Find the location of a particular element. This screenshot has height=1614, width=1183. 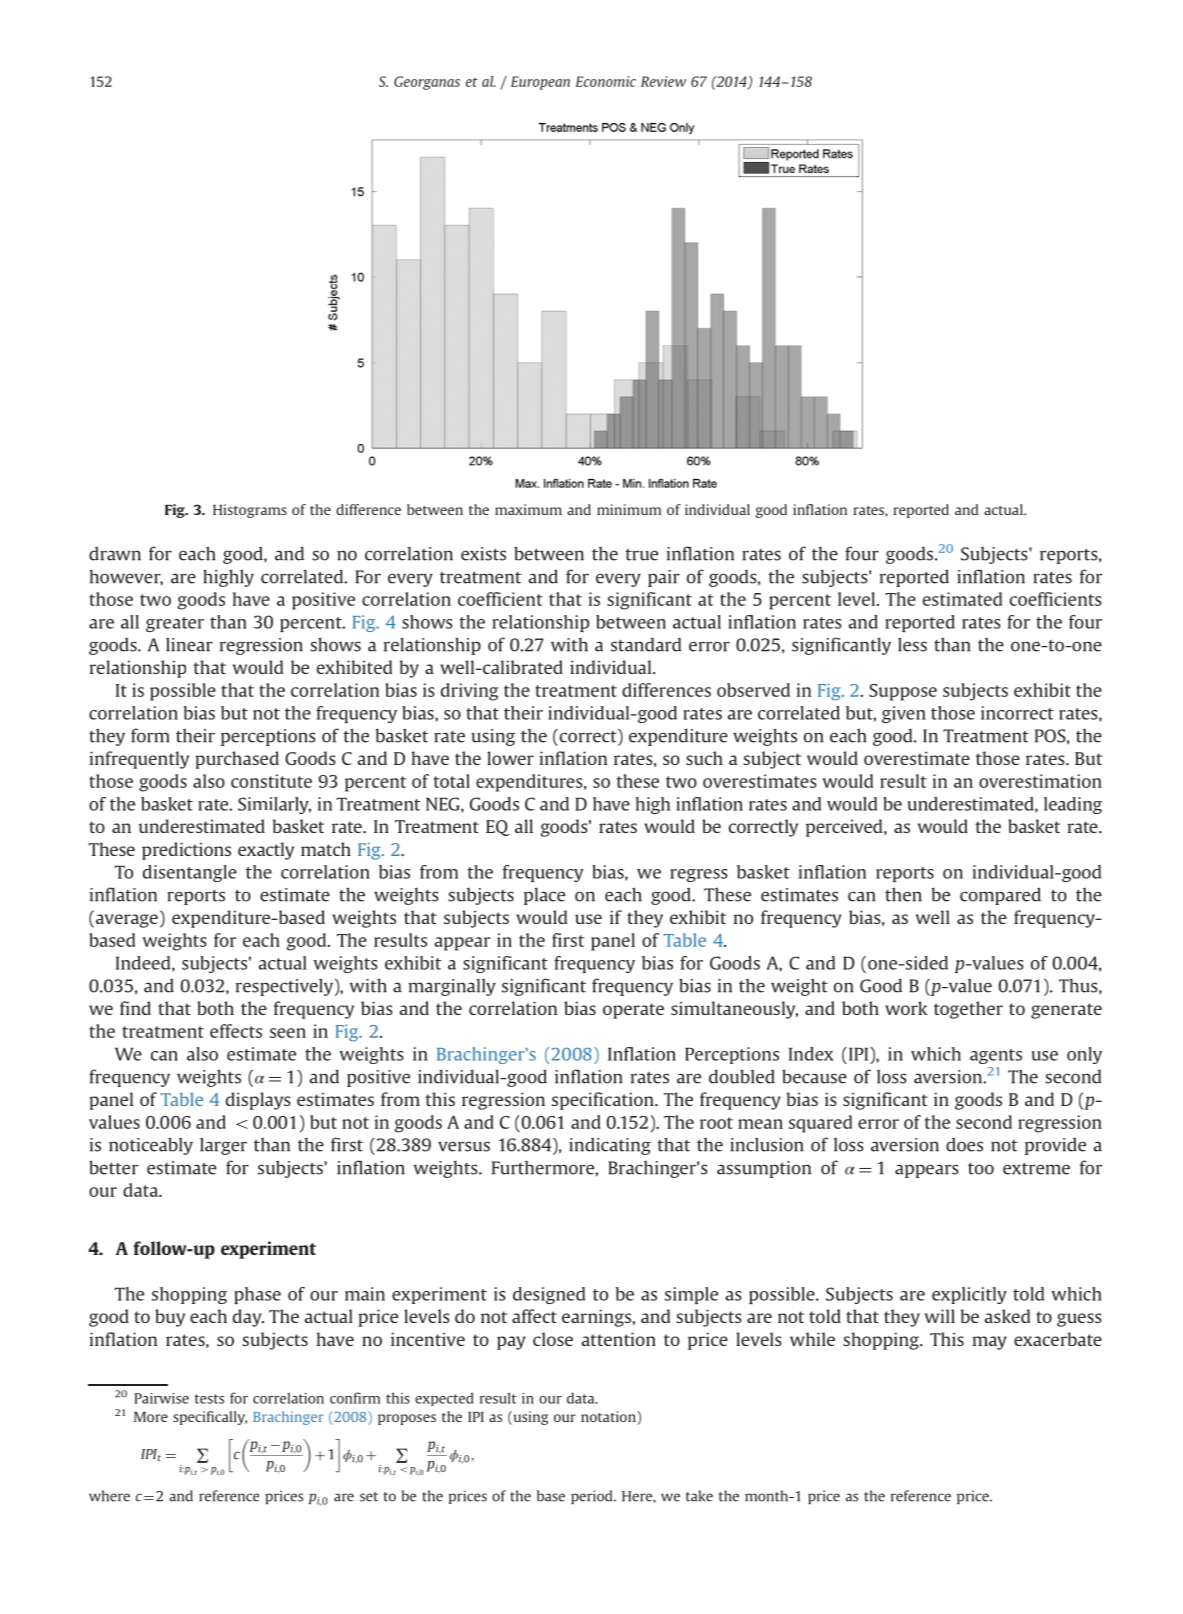

Histograms is located at coordinates (250, 511).
